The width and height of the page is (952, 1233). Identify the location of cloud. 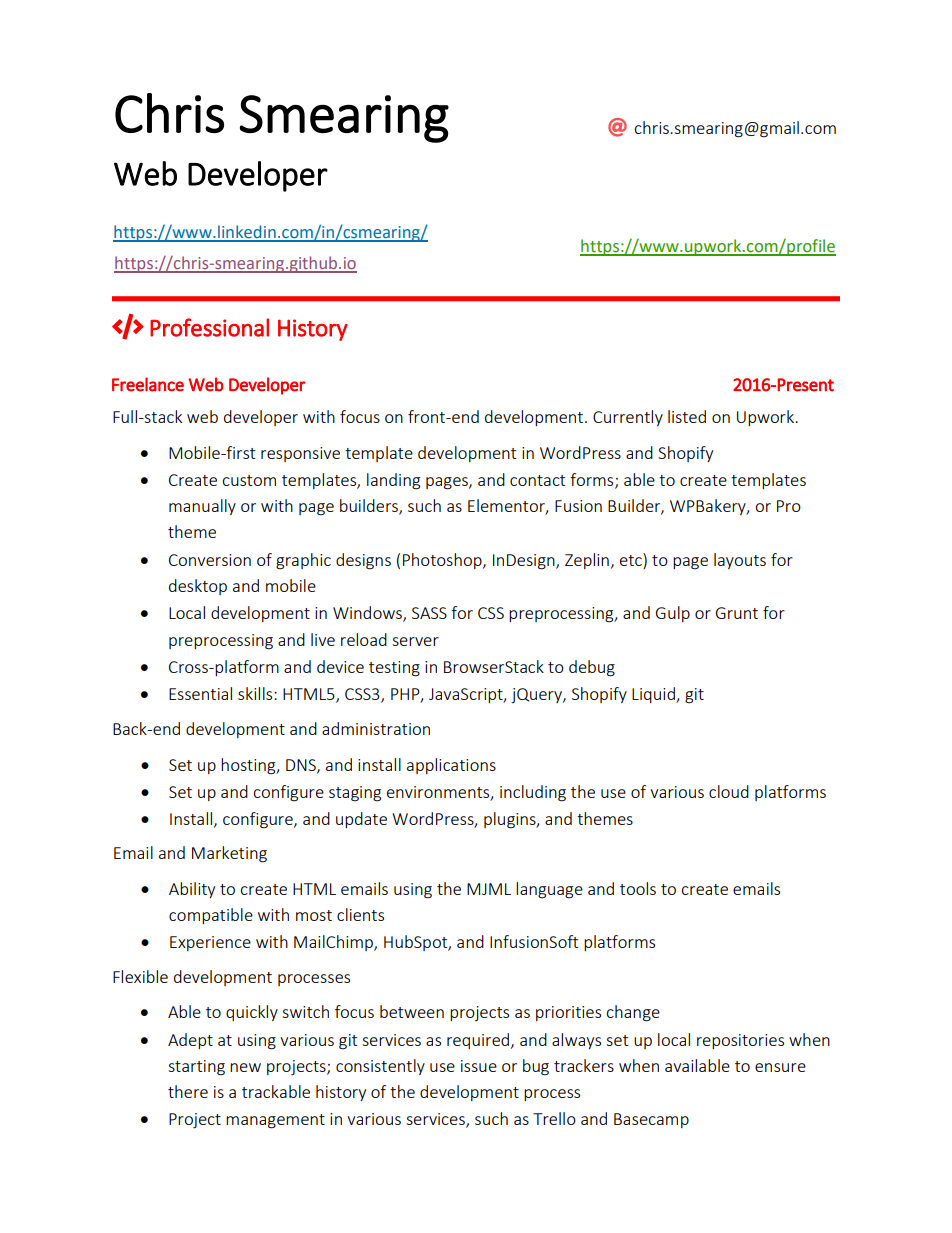
(729, 791).
